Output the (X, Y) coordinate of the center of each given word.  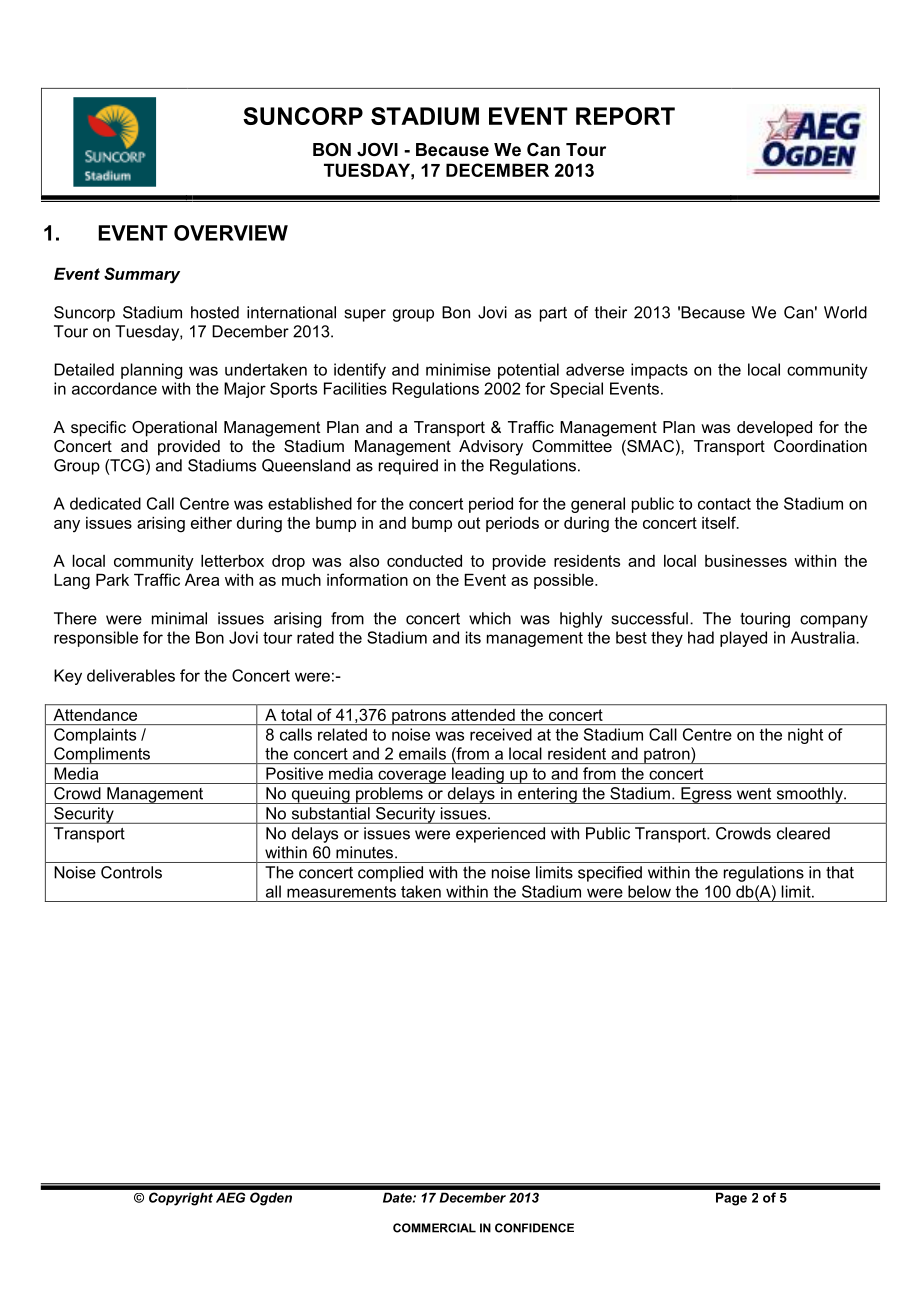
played (743, 639)
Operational (174, 429)
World (845, 312)
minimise (458, 369)
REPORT (625, 116)
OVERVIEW (231, 233)
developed (774, 429)
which (490, 618)
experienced (500, 835)
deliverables (131, 675)
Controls (131, 872)
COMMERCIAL (434, 1228)
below (649, 891)
